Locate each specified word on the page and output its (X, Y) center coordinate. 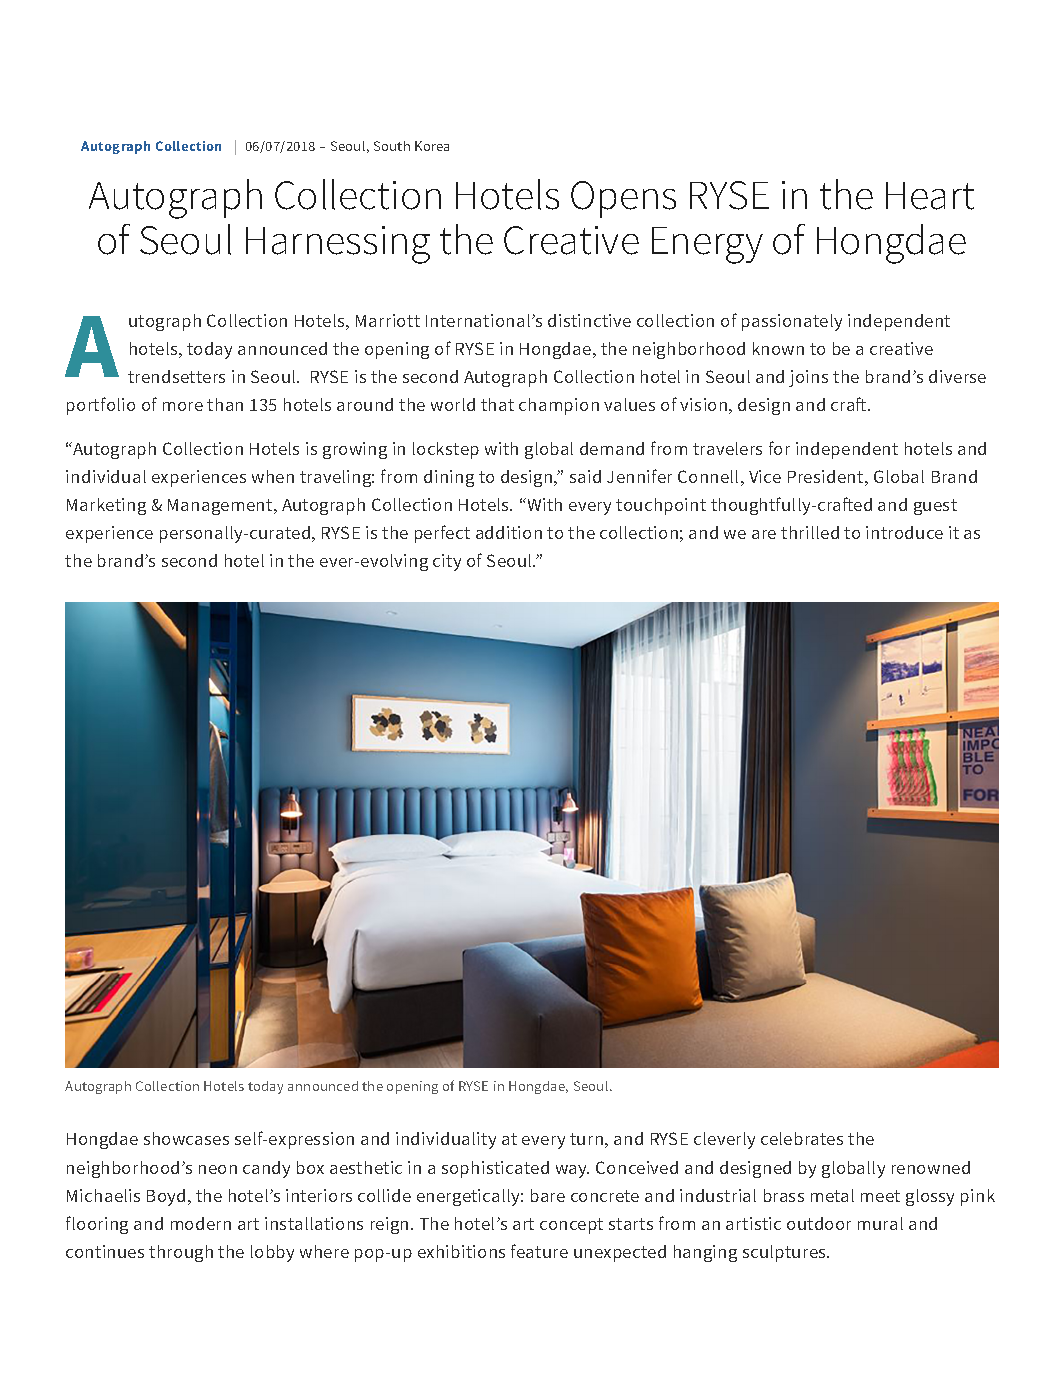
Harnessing (338, 245)
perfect (442, 534)
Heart (930, 196)
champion (559, 406)
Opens (623, 199)
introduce (904, 532)
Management (221, 507)
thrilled (810, 532)
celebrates (802, 1138)
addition (509, 532)
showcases (186, 1138)
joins (808, 378)
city (447, 562)
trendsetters (176, 376)
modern (201, 1223)
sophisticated (495, 1169)
